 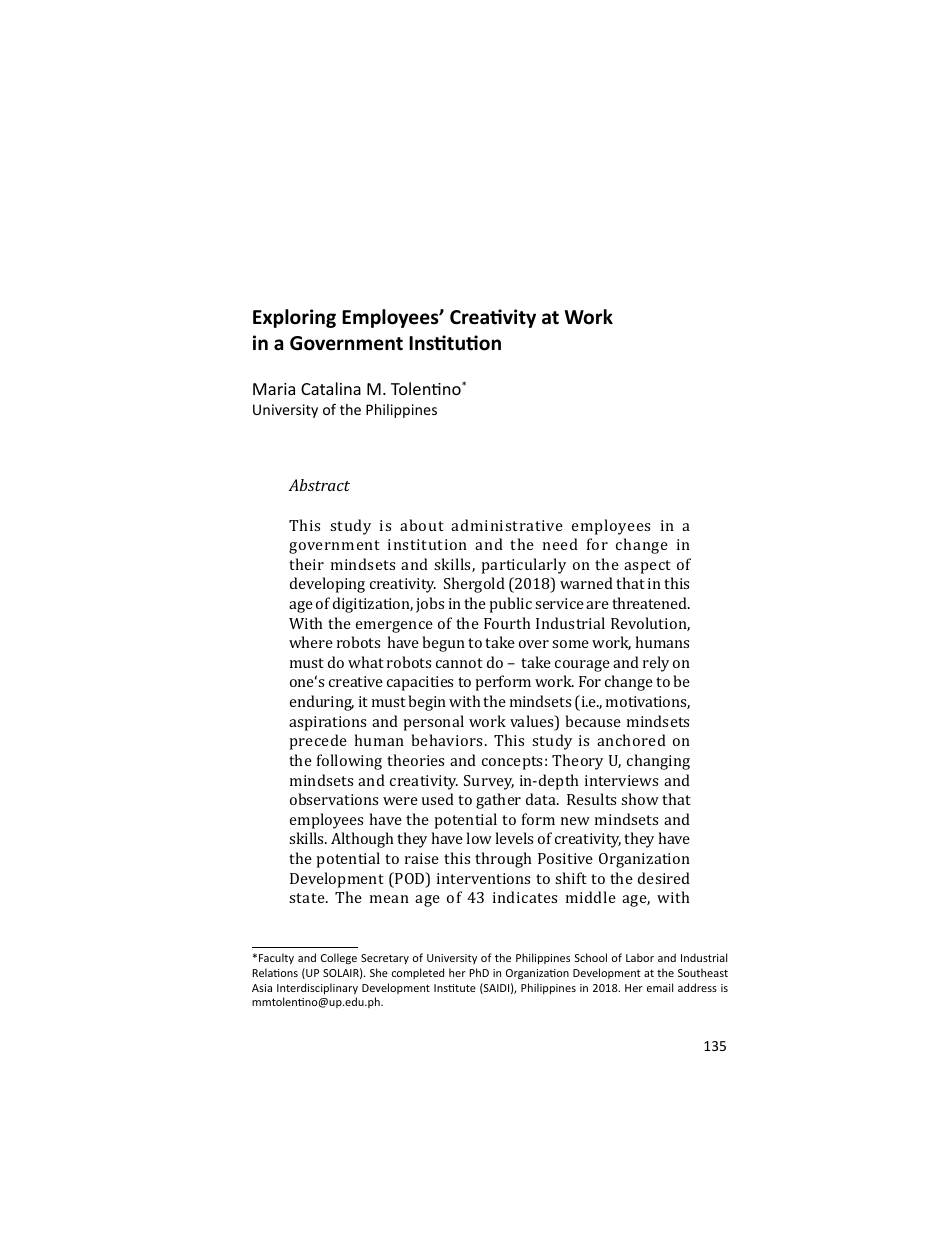 What do you see at coordinates (658, 762) in the screenshot?
I see `changing` at bounding box center [658, 762].
